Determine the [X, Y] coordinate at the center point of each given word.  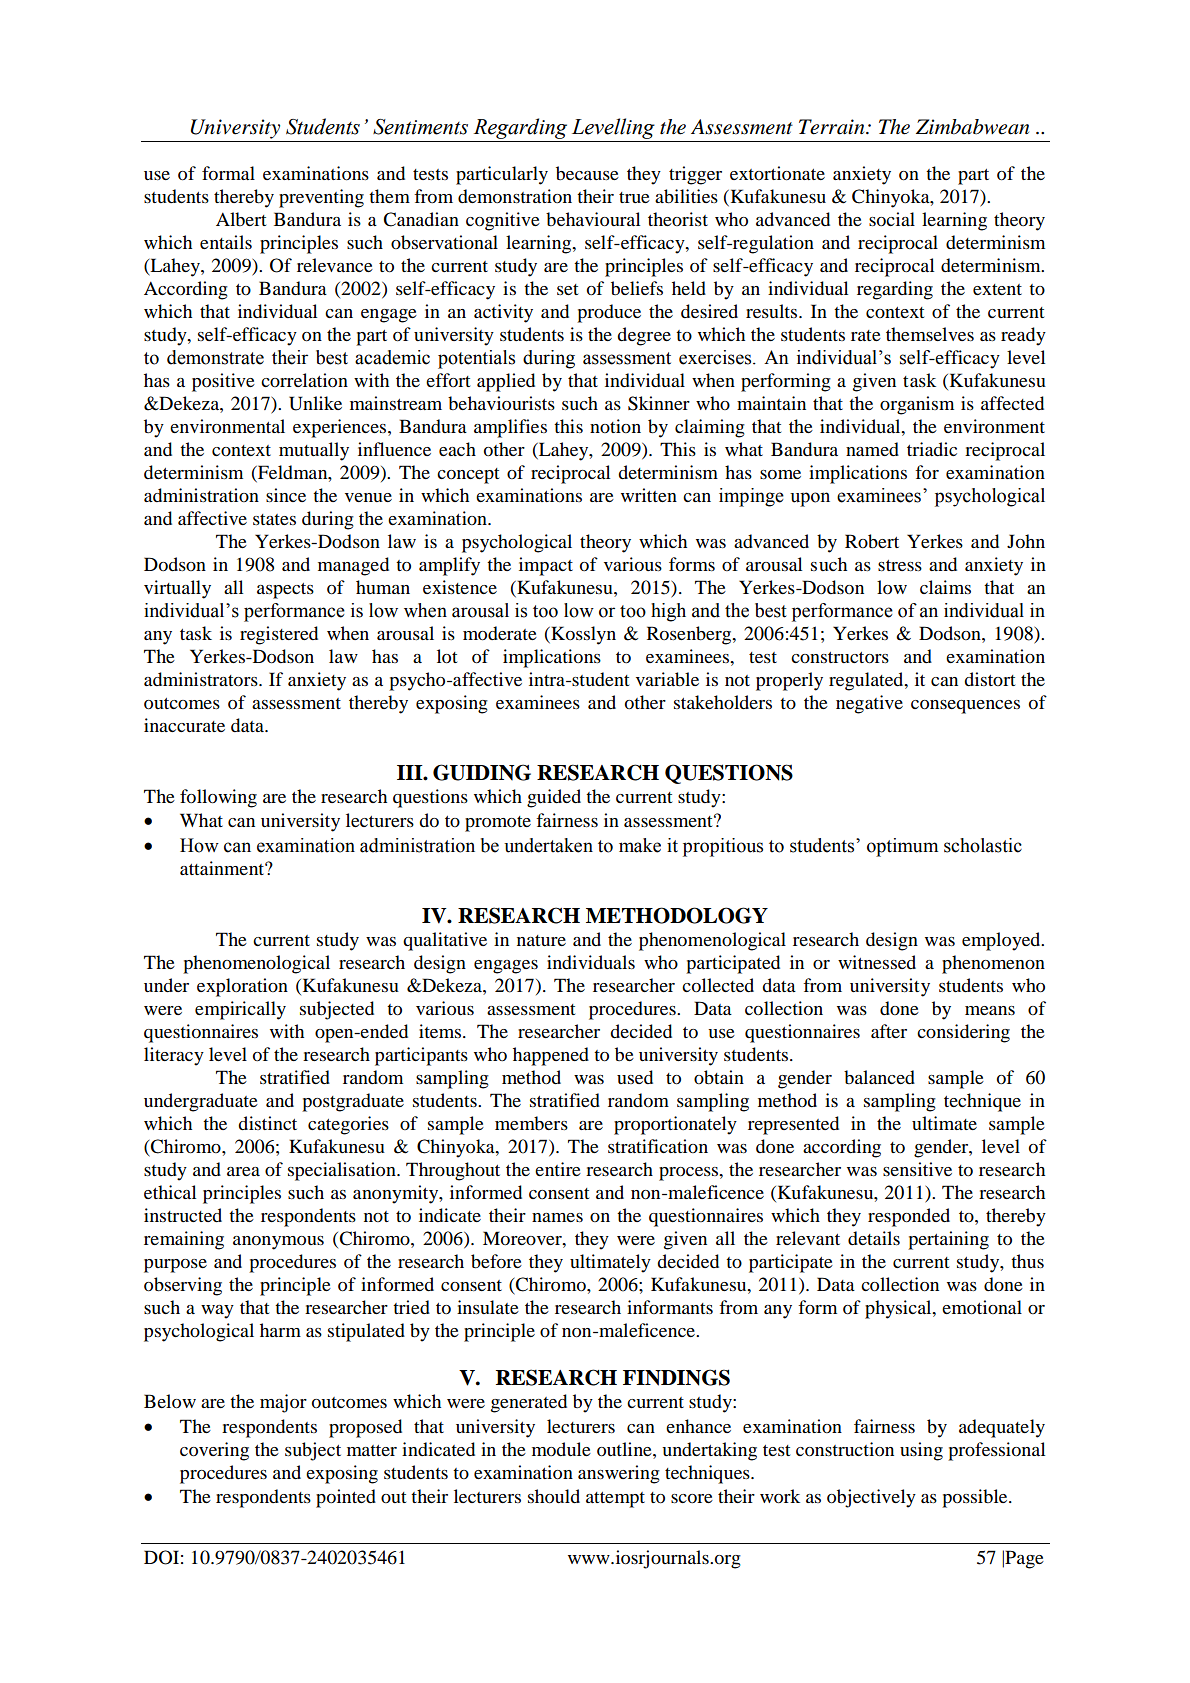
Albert [241, 219]
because [587, 173]
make [640, 845]
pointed [346, 1498]
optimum [902, 847]
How [199, 845]
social [892, 219]
